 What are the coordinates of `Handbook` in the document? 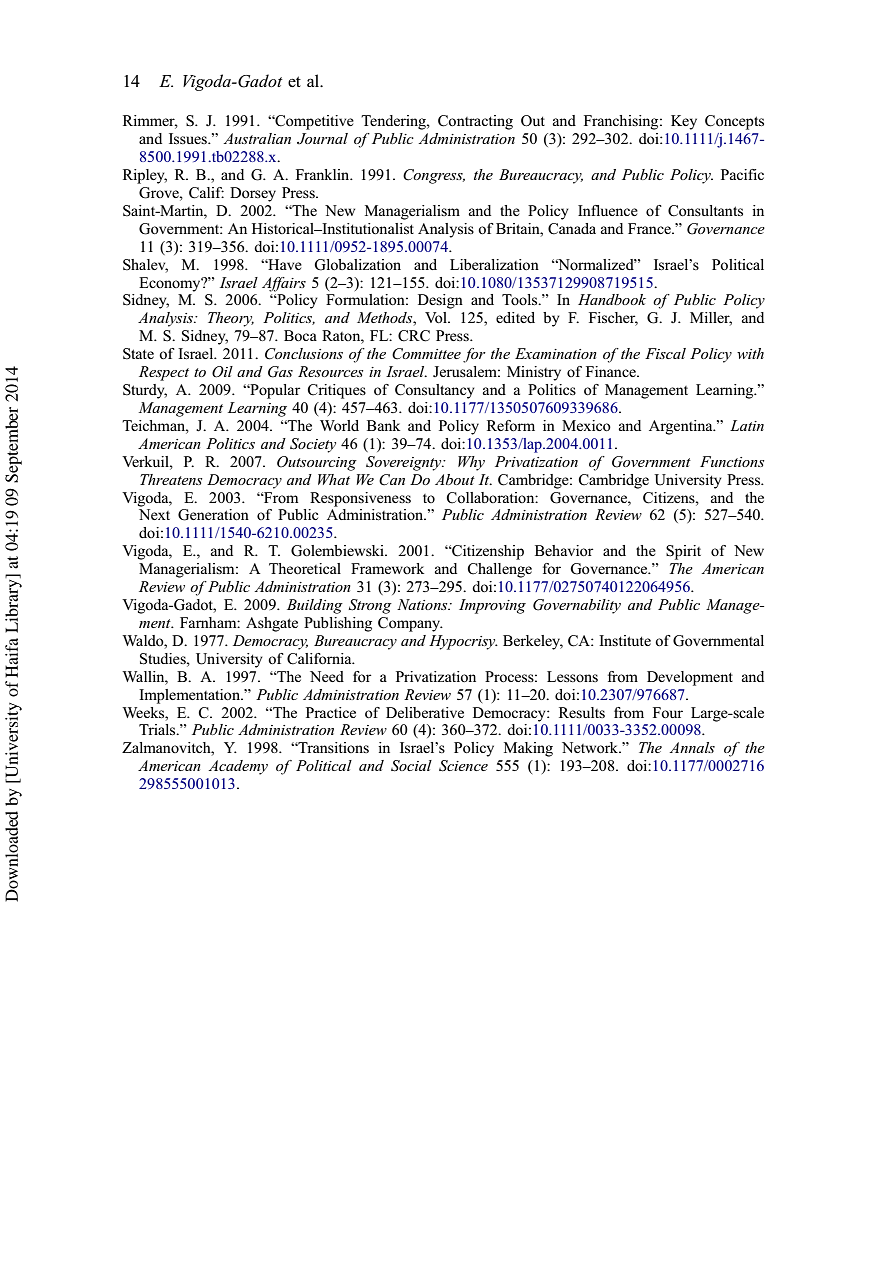 It's located at (612, 299).
